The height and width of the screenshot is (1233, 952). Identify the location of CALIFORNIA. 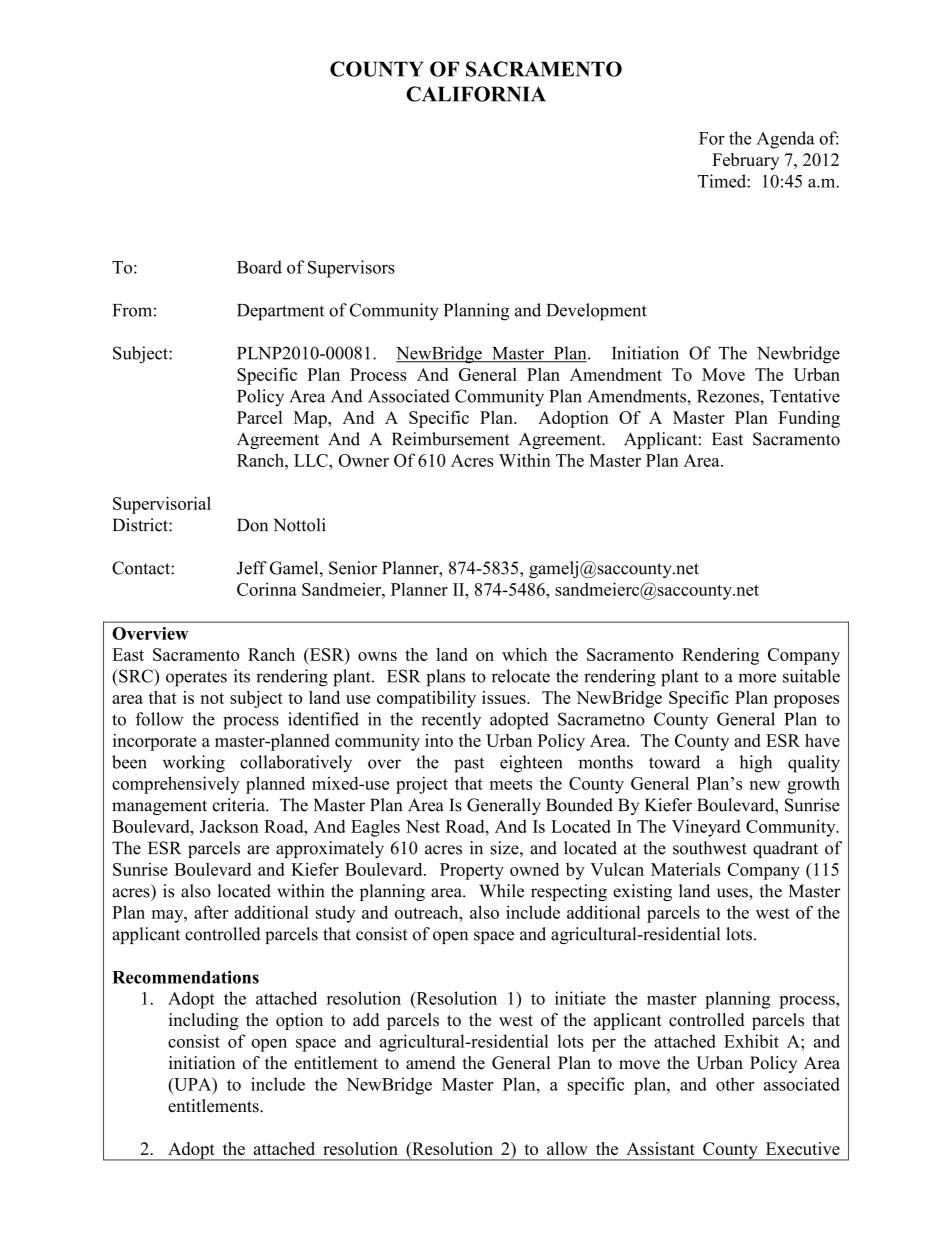
(476, 94).
